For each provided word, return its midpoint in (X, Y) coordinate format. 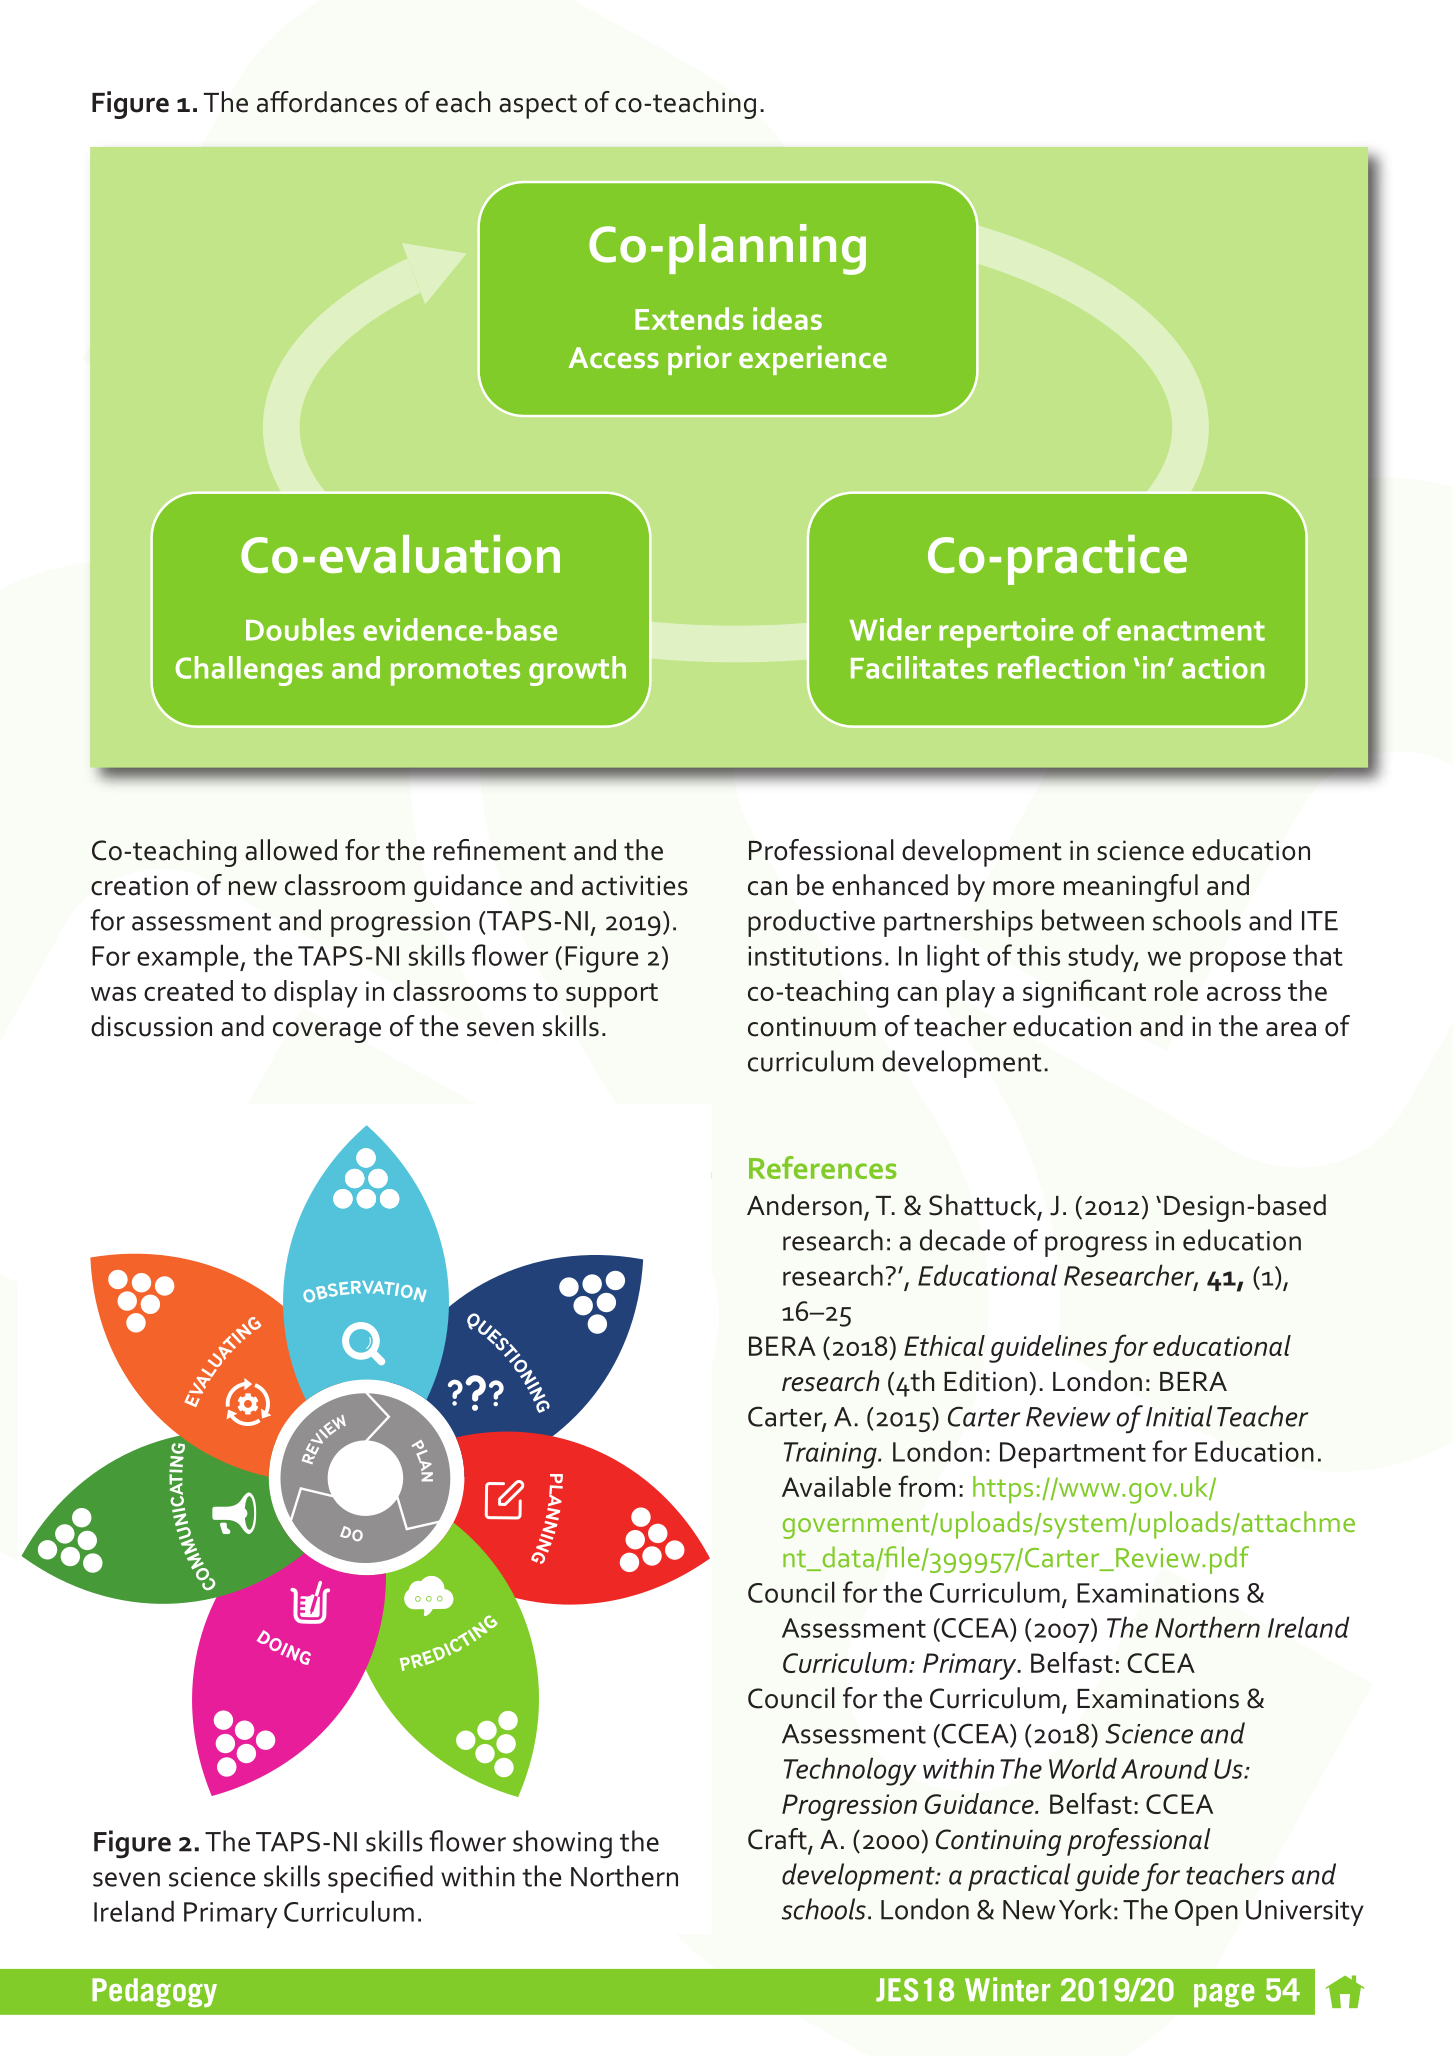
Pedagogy (154, 1992)
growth (577, 671)
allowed (291, 850)
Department (1073, 1455)
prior (700, 360)
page (1224, 1995)
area (1291, 1029)
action (1223, 667)
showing (562, 1844)
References (823, 1167)
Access (614, 357)
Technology (850, 1771)
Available (836, 1486)
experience (813, 360)
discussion (151, 1026)
